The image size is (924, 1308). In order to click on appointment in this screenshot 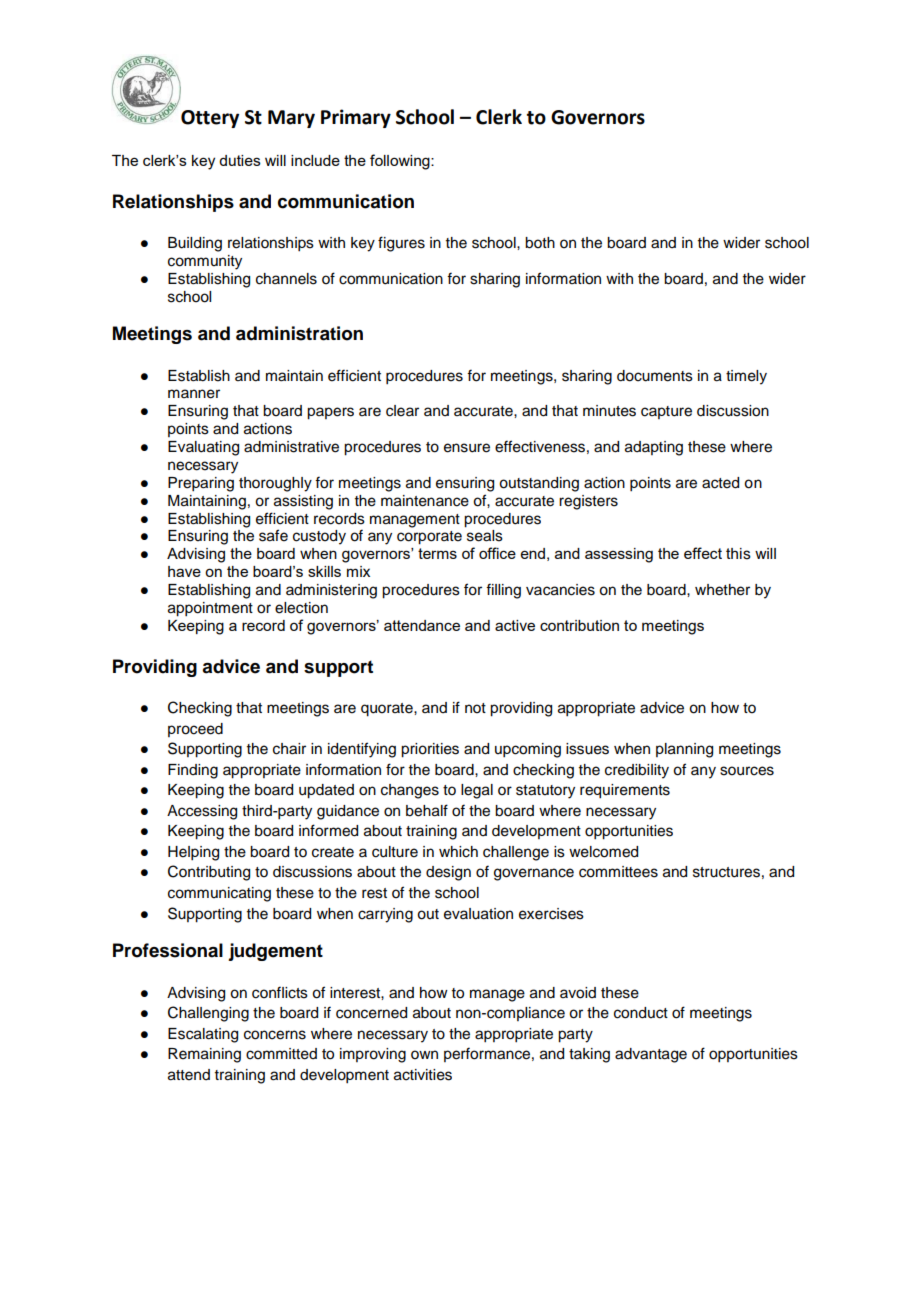, I will do `click(210, 609)`.
